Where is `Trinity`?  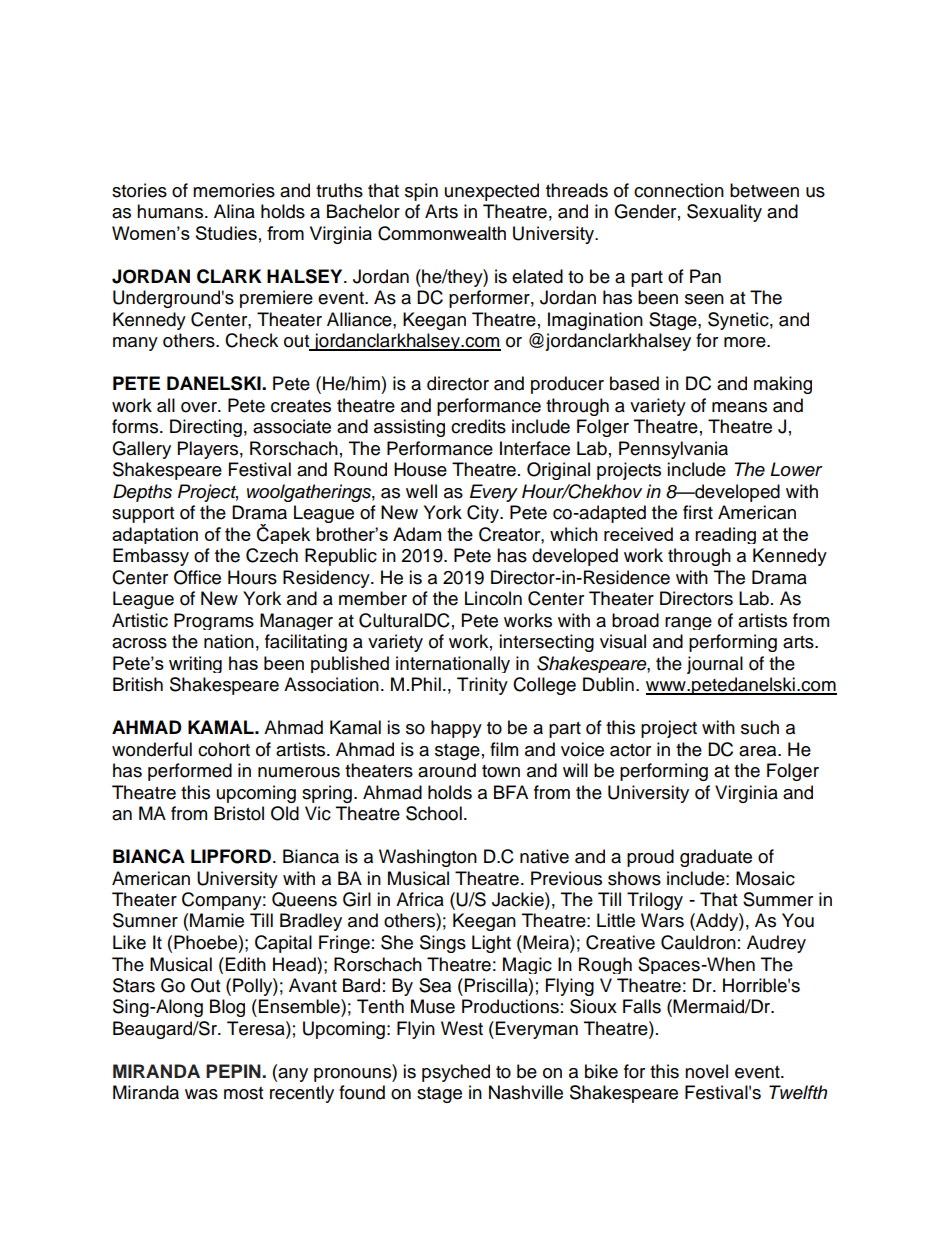
Trinity is located at coordinates (482, 686).
